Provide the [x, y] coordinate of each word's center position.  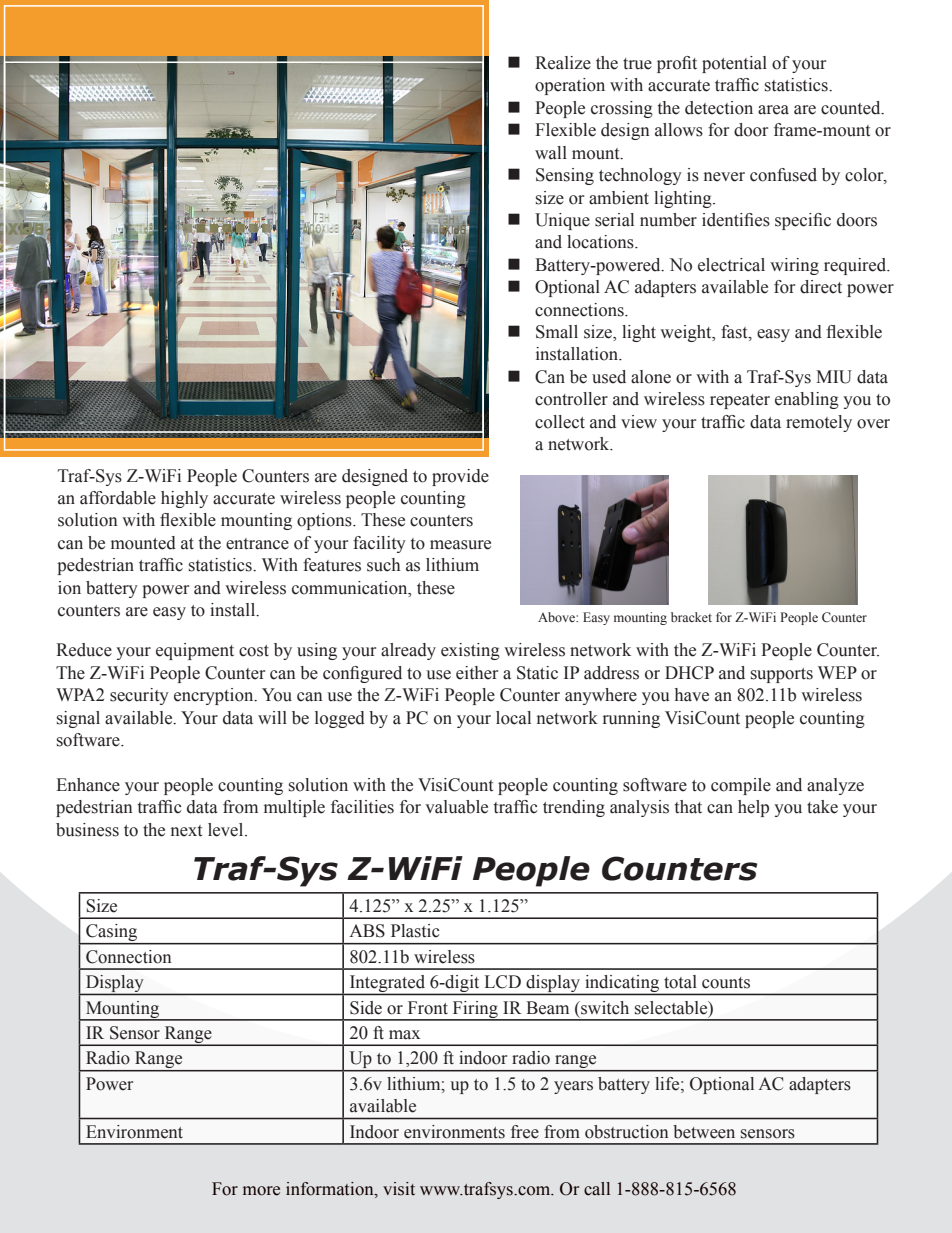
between [704, 1132]
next [186, 831]
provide [460, 477]
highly [184, 499]
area [773, 110]
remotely [819, 423]
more [261, 1191]
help [753, 808]
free [525, 1132]
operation [570, 86]
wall [551, 153]
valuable [456, 807]
